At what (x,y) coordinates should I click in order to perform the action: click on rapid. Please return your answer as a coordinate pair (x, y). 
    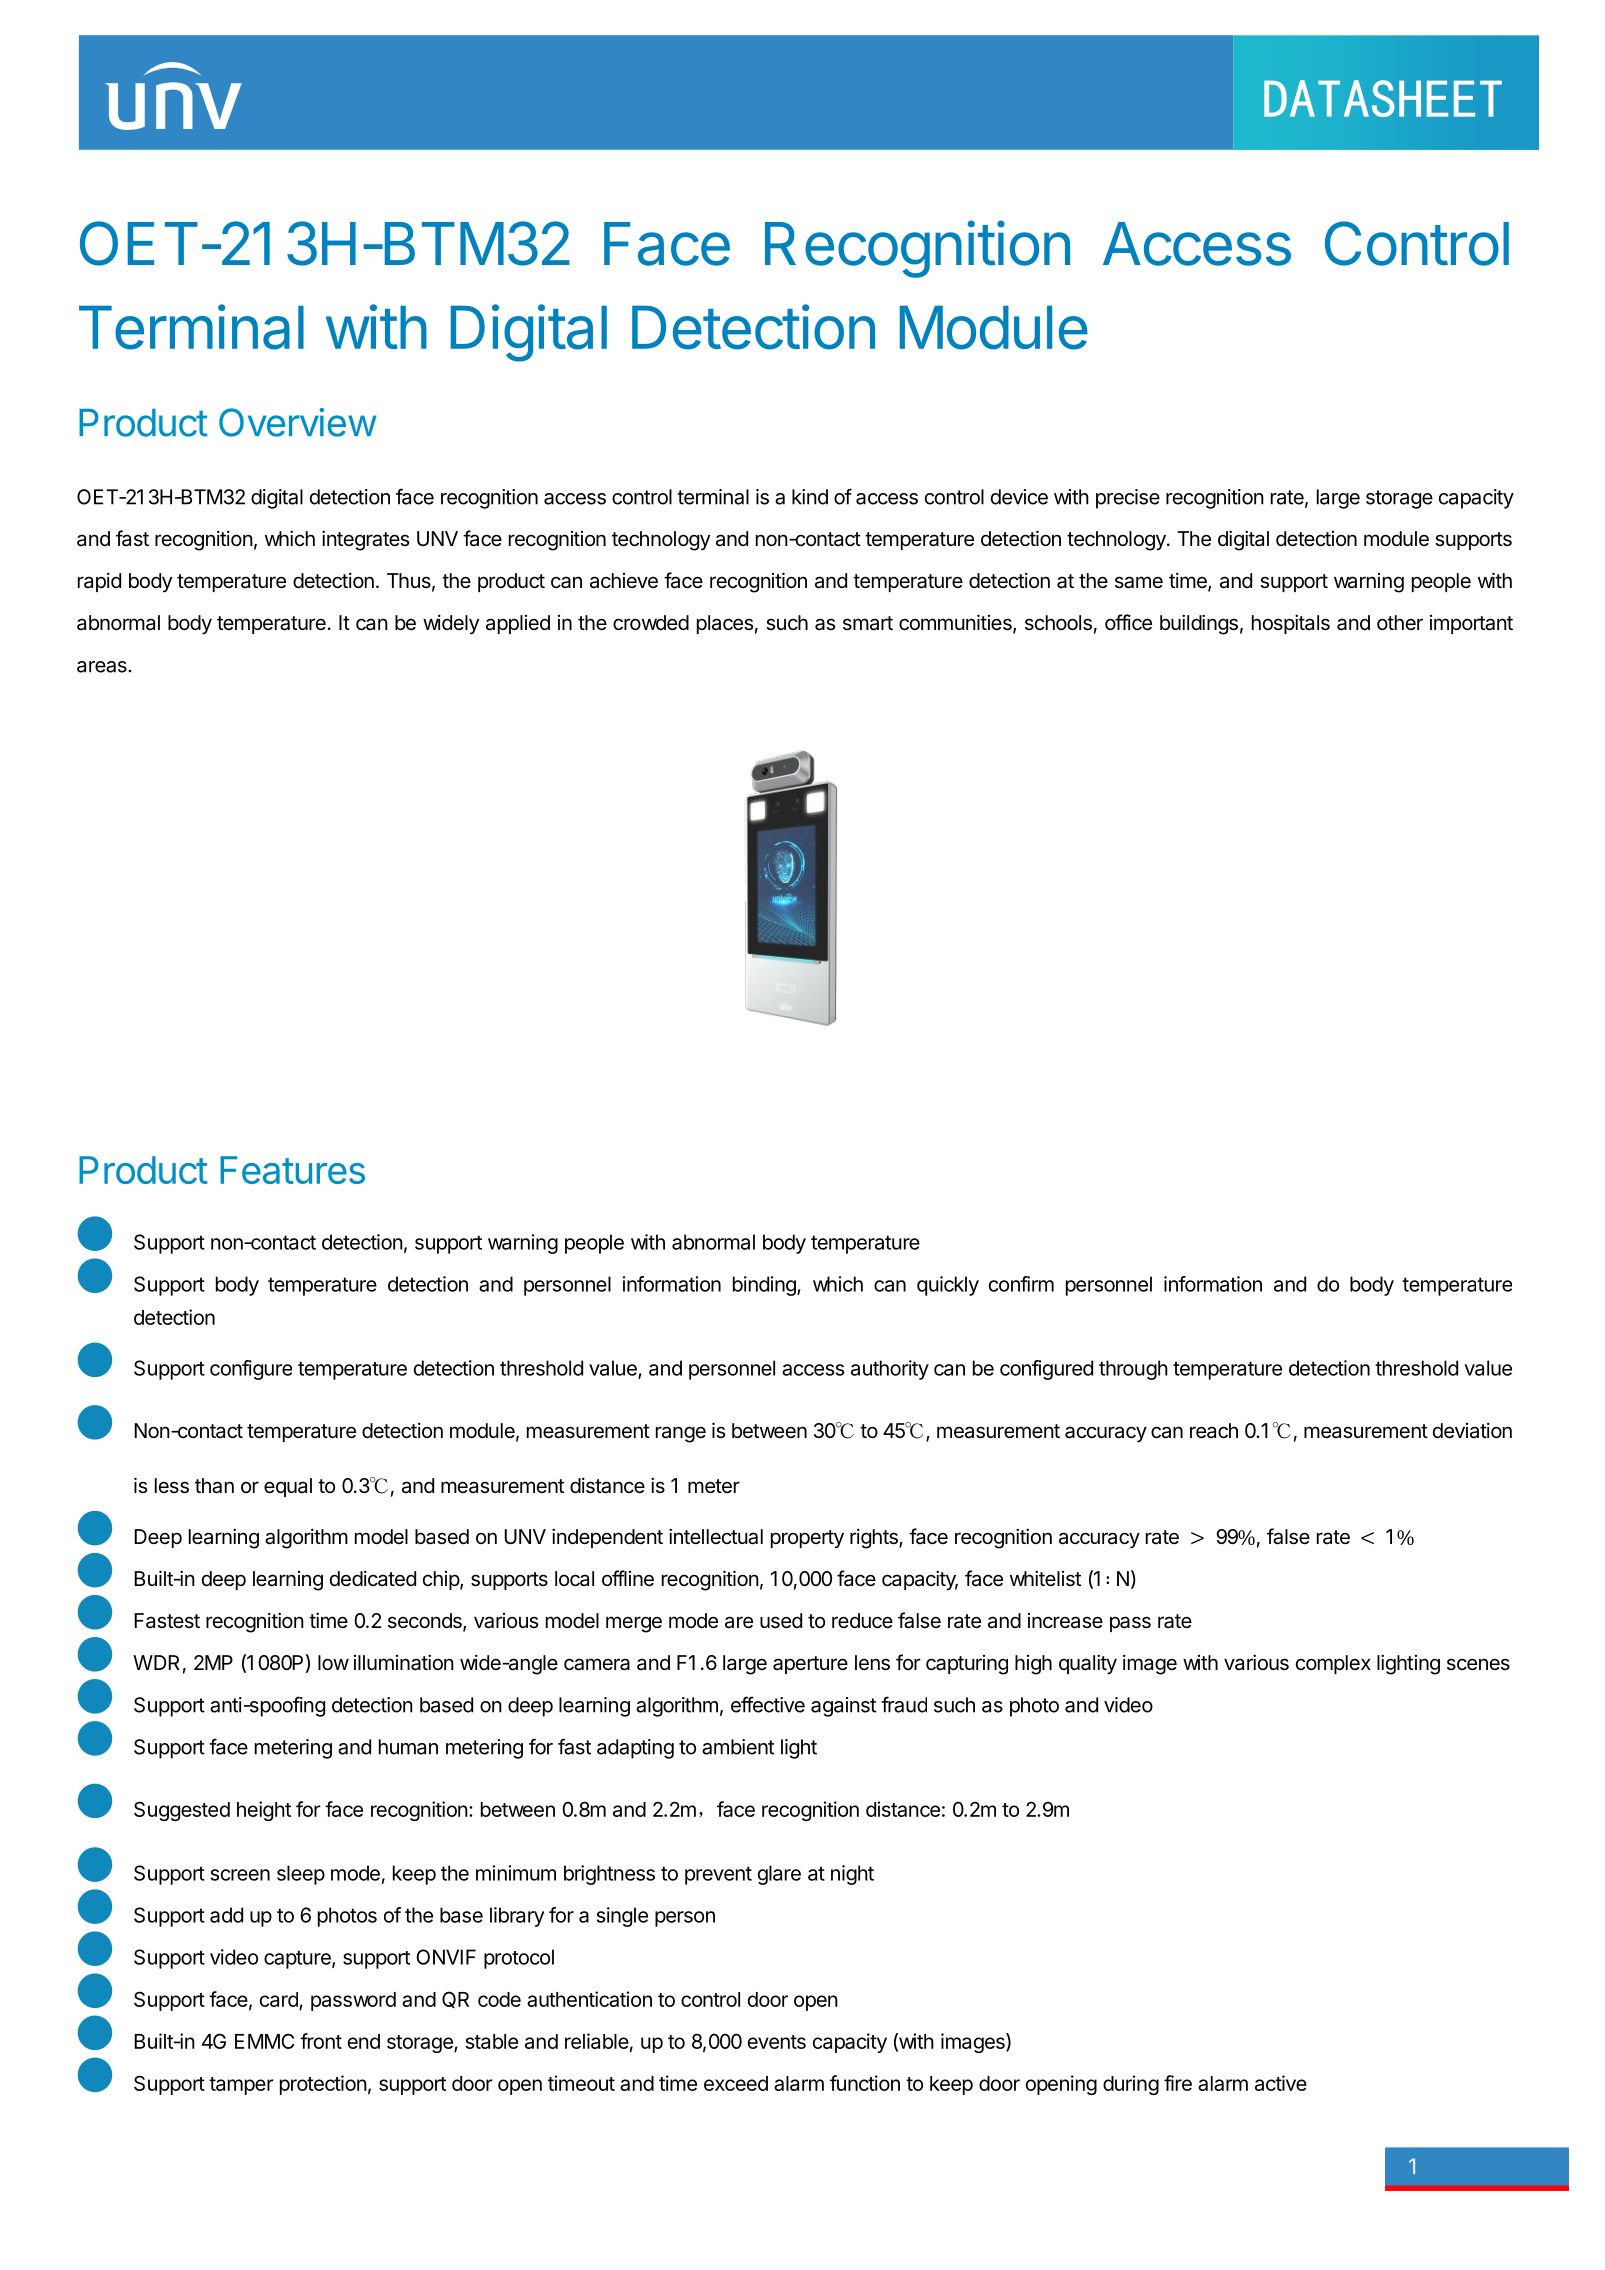
    Looking at the image, I should click on (99, 582).
